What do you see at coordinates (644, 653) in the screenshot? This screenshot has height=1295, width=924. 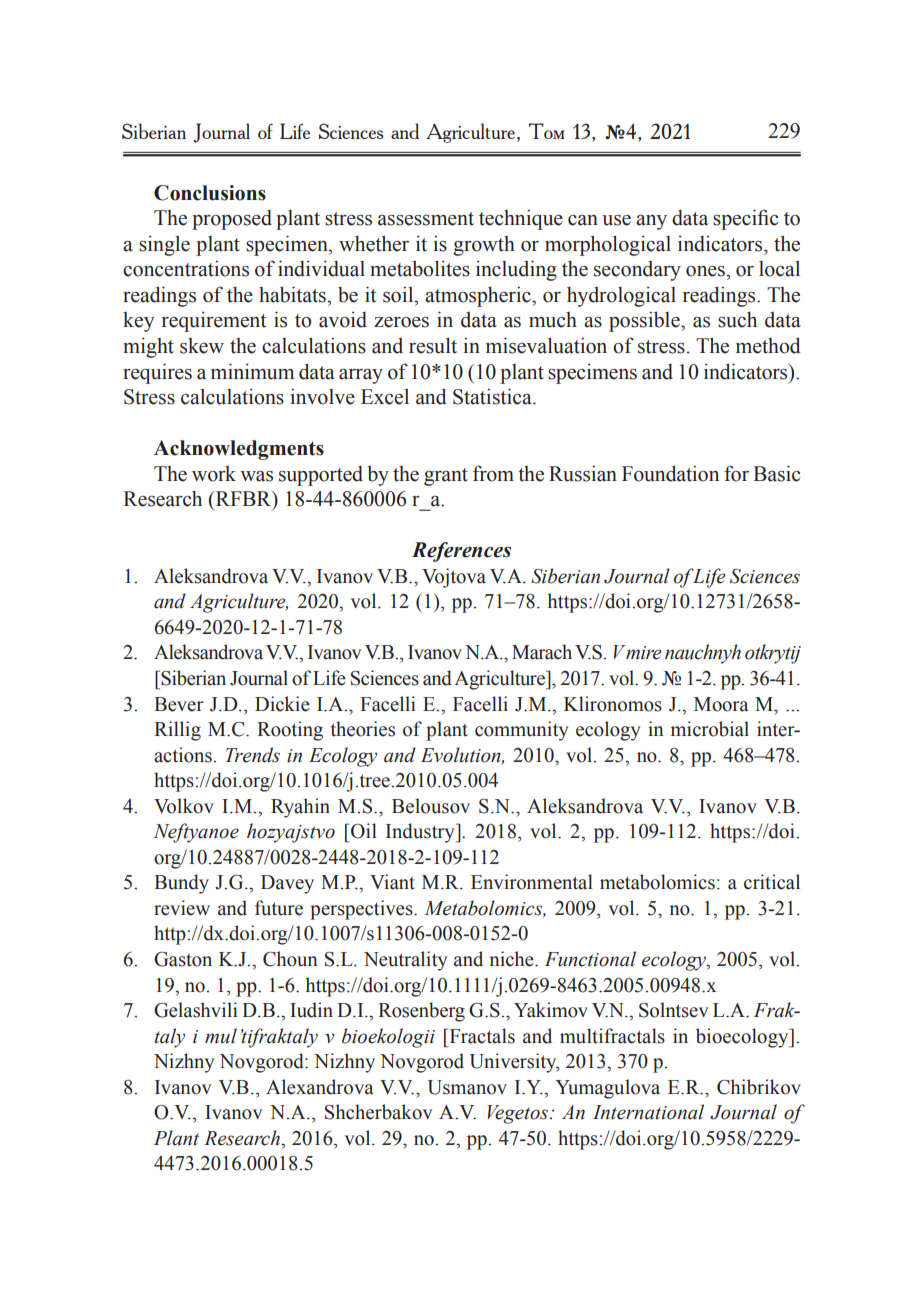 I see `mire` at bounding box center [644, 653].
